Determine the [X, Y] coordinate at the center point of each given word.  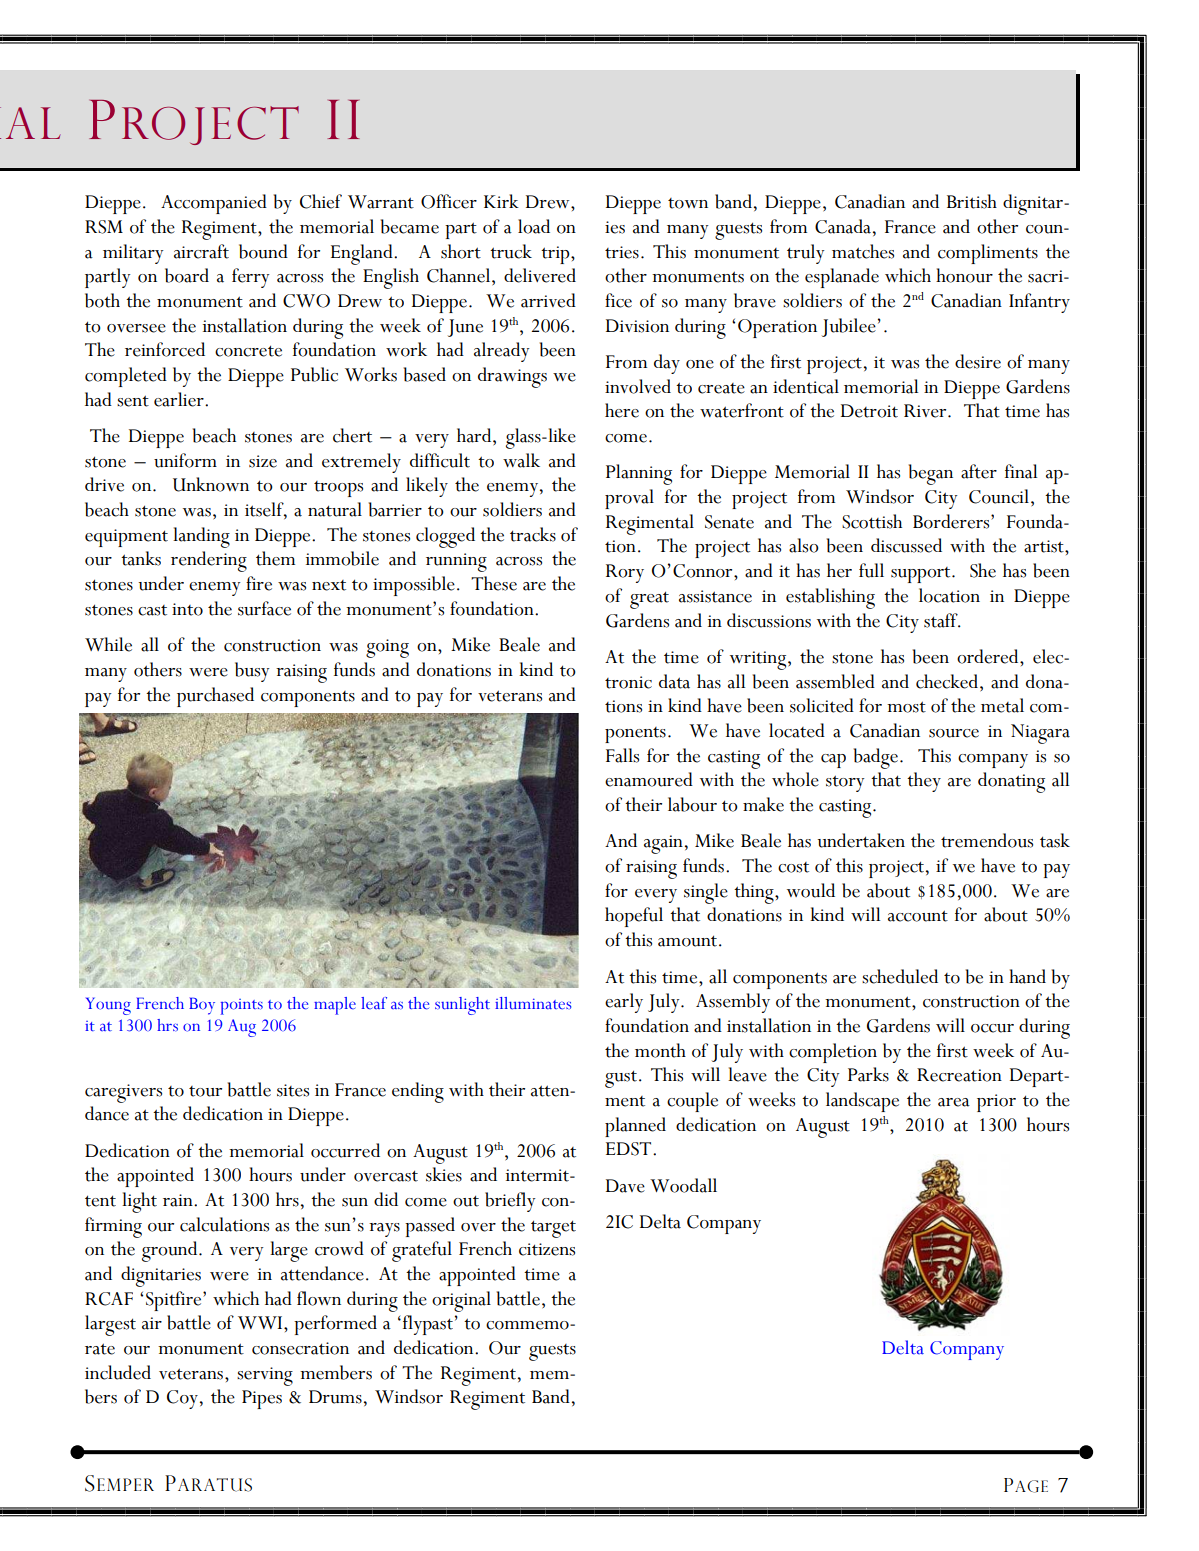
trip [556, 255]
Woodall [683, 1185]
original [461, 1301]
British [972, 201]
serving [265, 1376]
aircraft [201, 251]
